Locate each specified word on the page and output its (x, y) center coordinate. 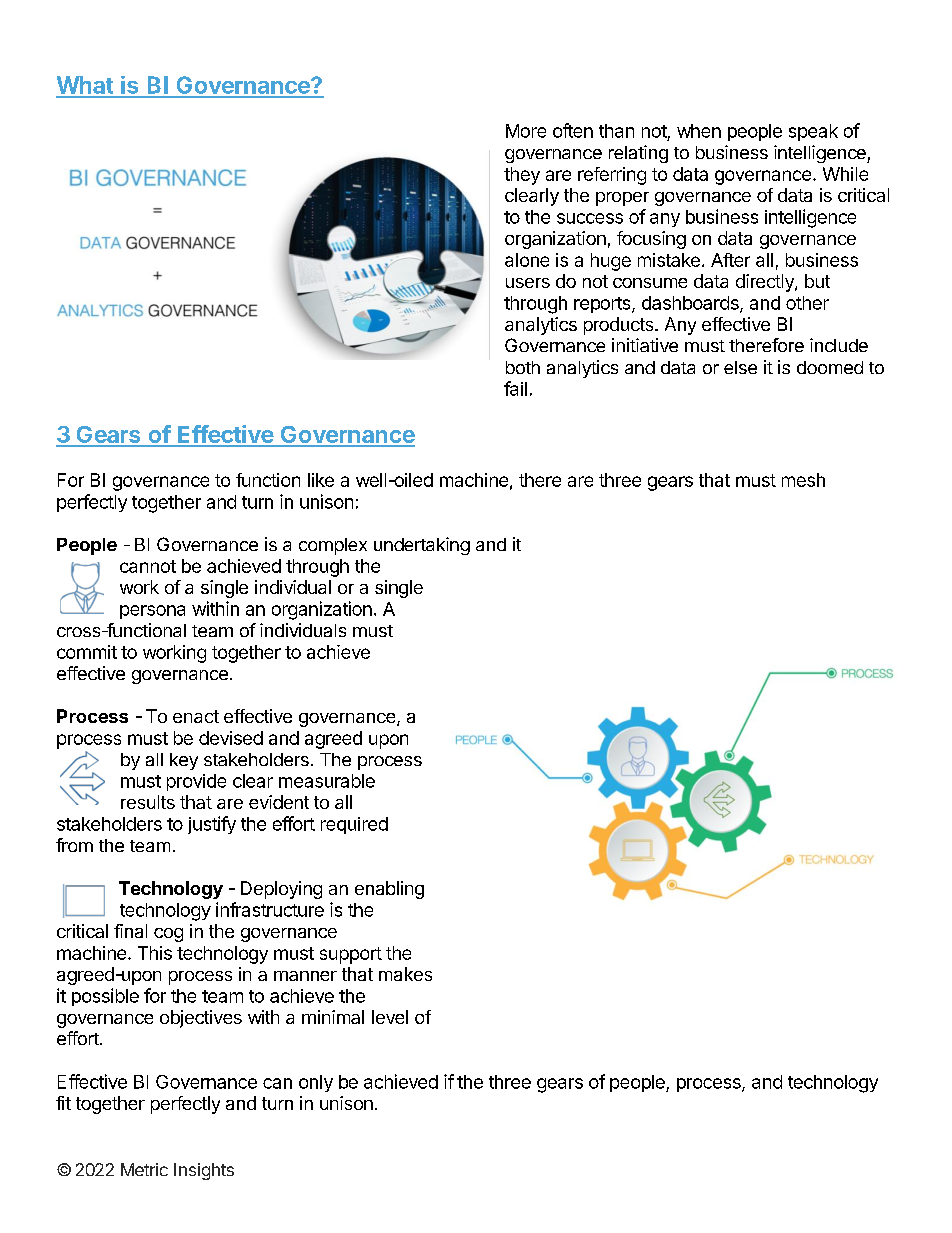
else (740, 367)
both (523, 367)
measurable (327, 781)
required (354, 825)
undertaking (422, 546)
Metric (144, 1169)
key (184, 761)
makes (405, 974)
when (699, 131)
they (522, 176)
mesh (803, 480)
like (321, 480)
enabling (389, 890)
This (155, 953)
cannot (148, 566)
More (526, 131)
